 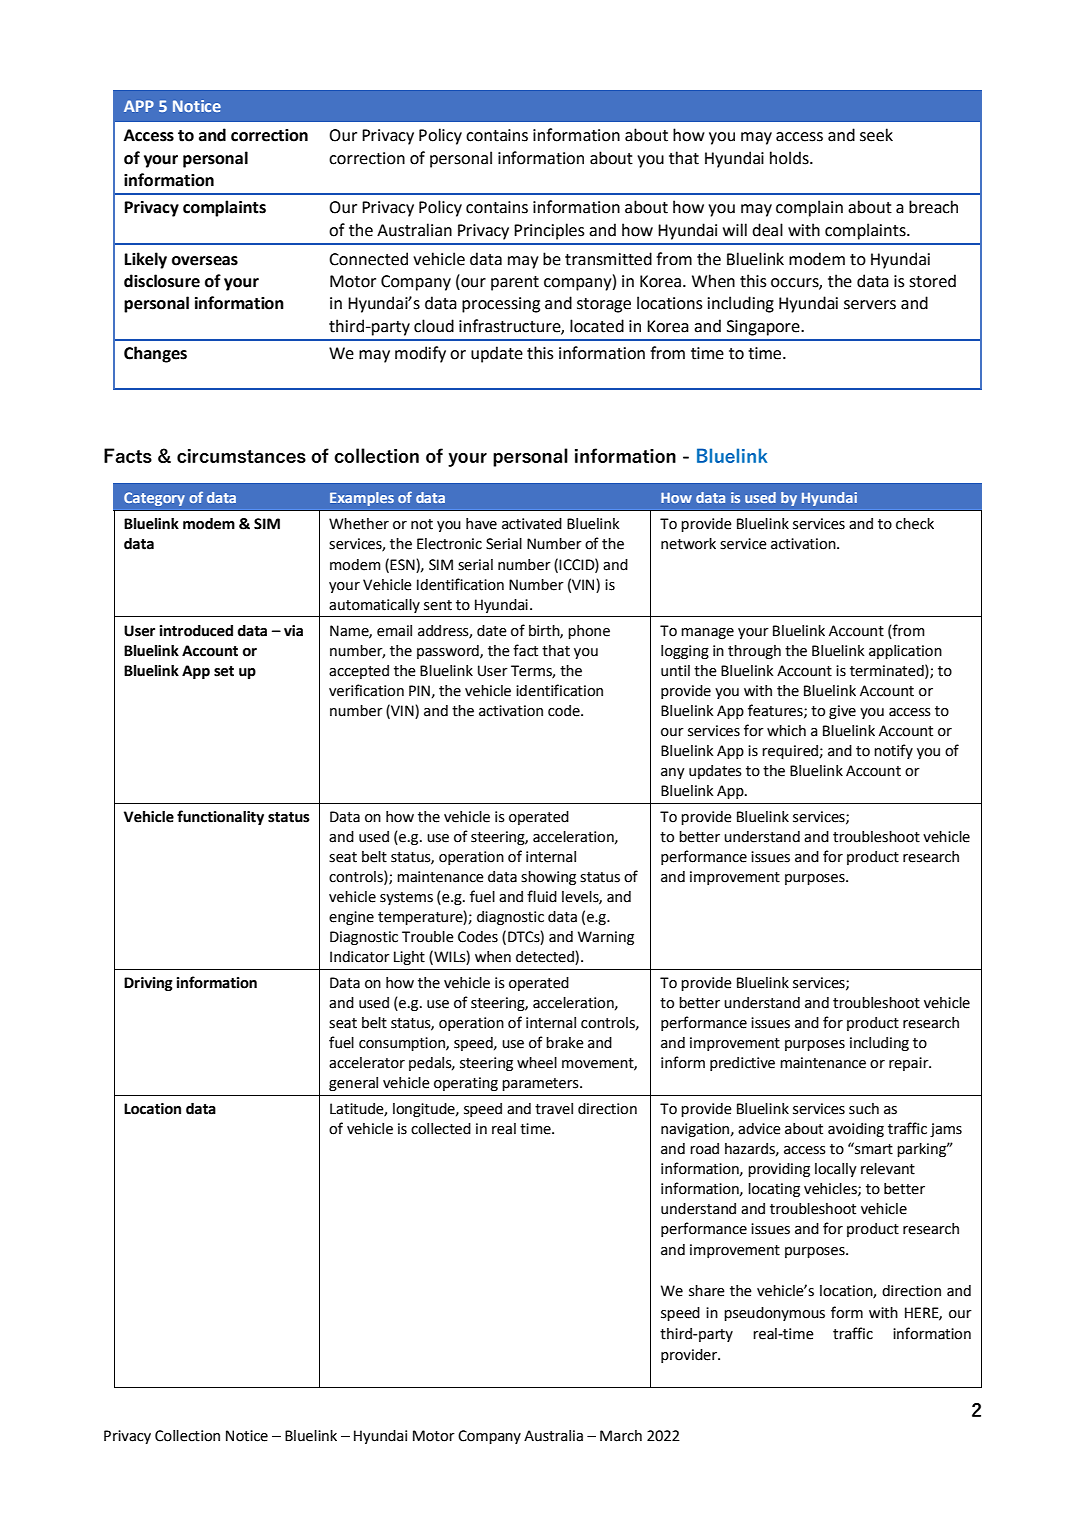 What do you see at coordinates (549, 231) in the screenshot?
I see `Principles` at bounding box center [549, 231].
